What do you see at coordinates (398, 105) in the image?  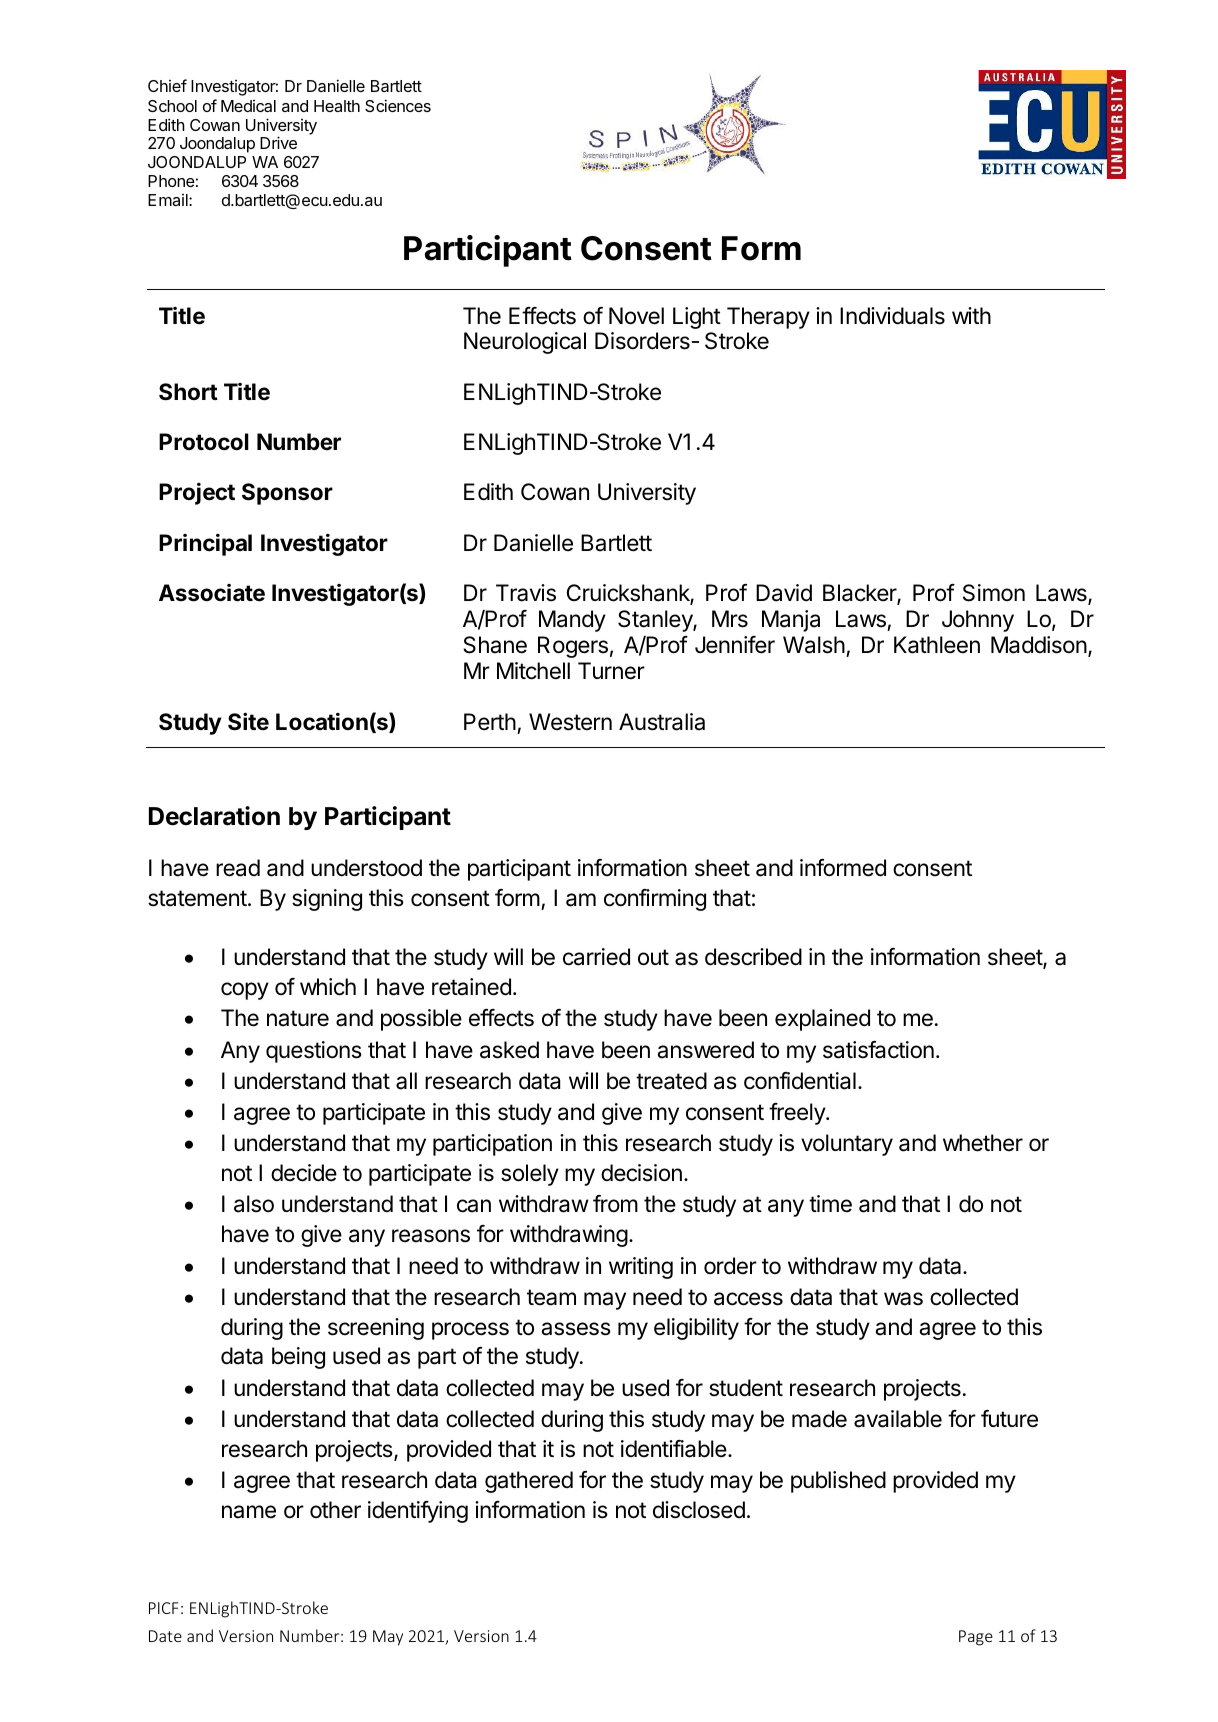 I see `Sciences` at bounding box center [398, 105].
